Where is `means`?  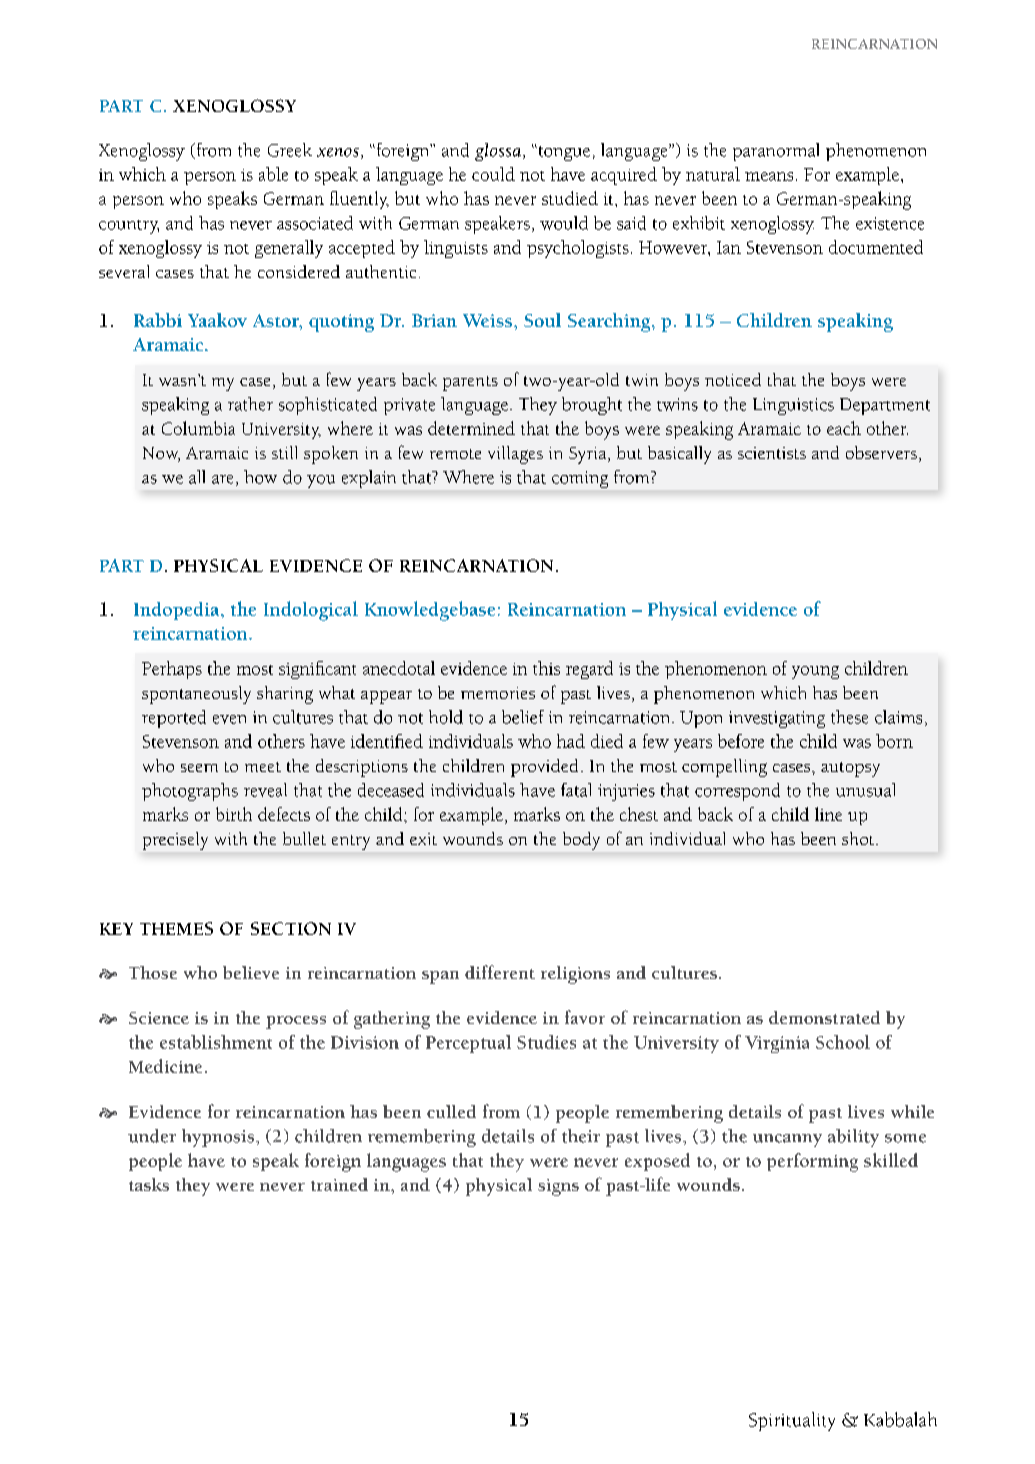 means is located at coordinates (769, 176).
